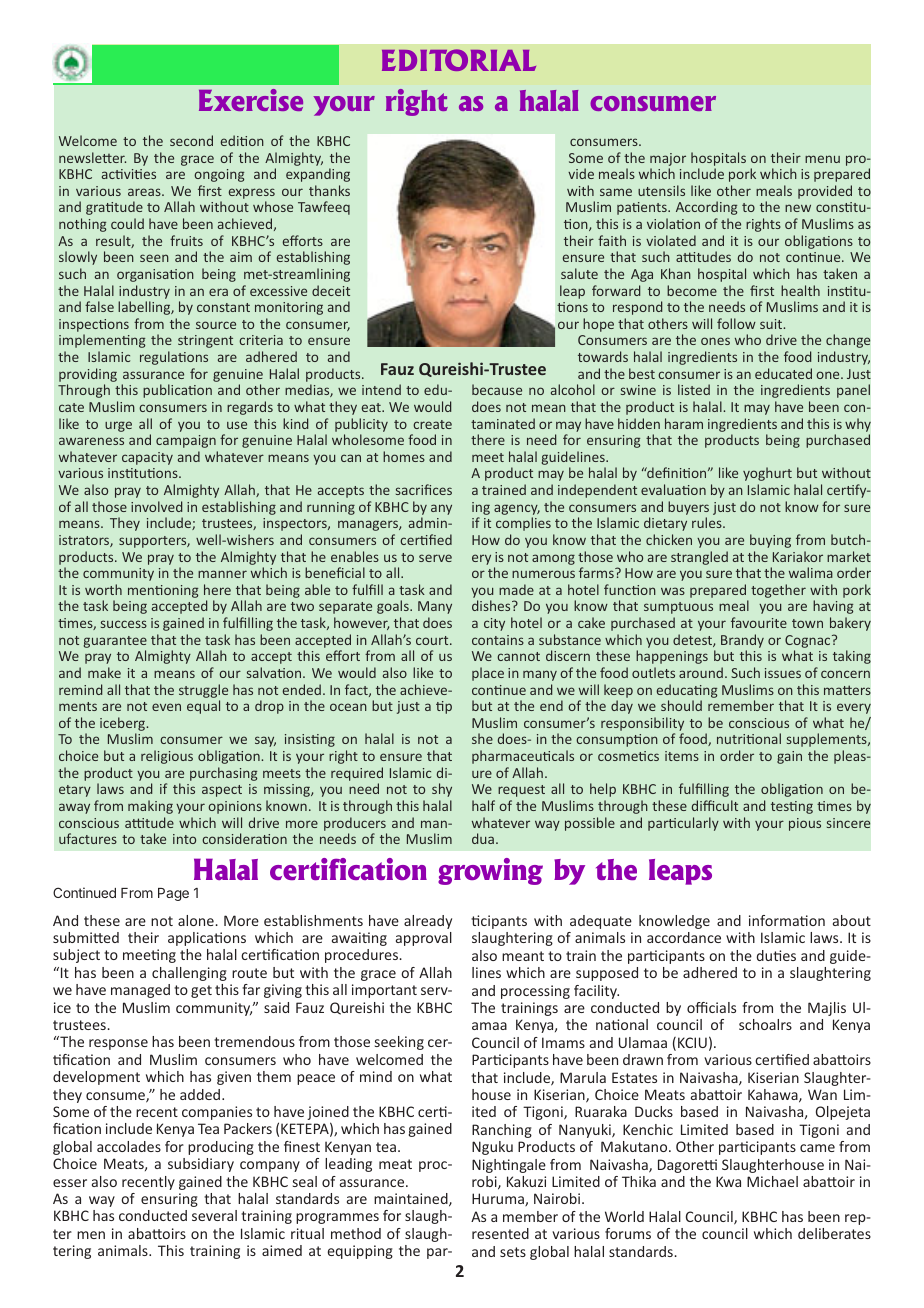  Describe the element at coordinates (184, 839) in the image. I see `into` at that location.
